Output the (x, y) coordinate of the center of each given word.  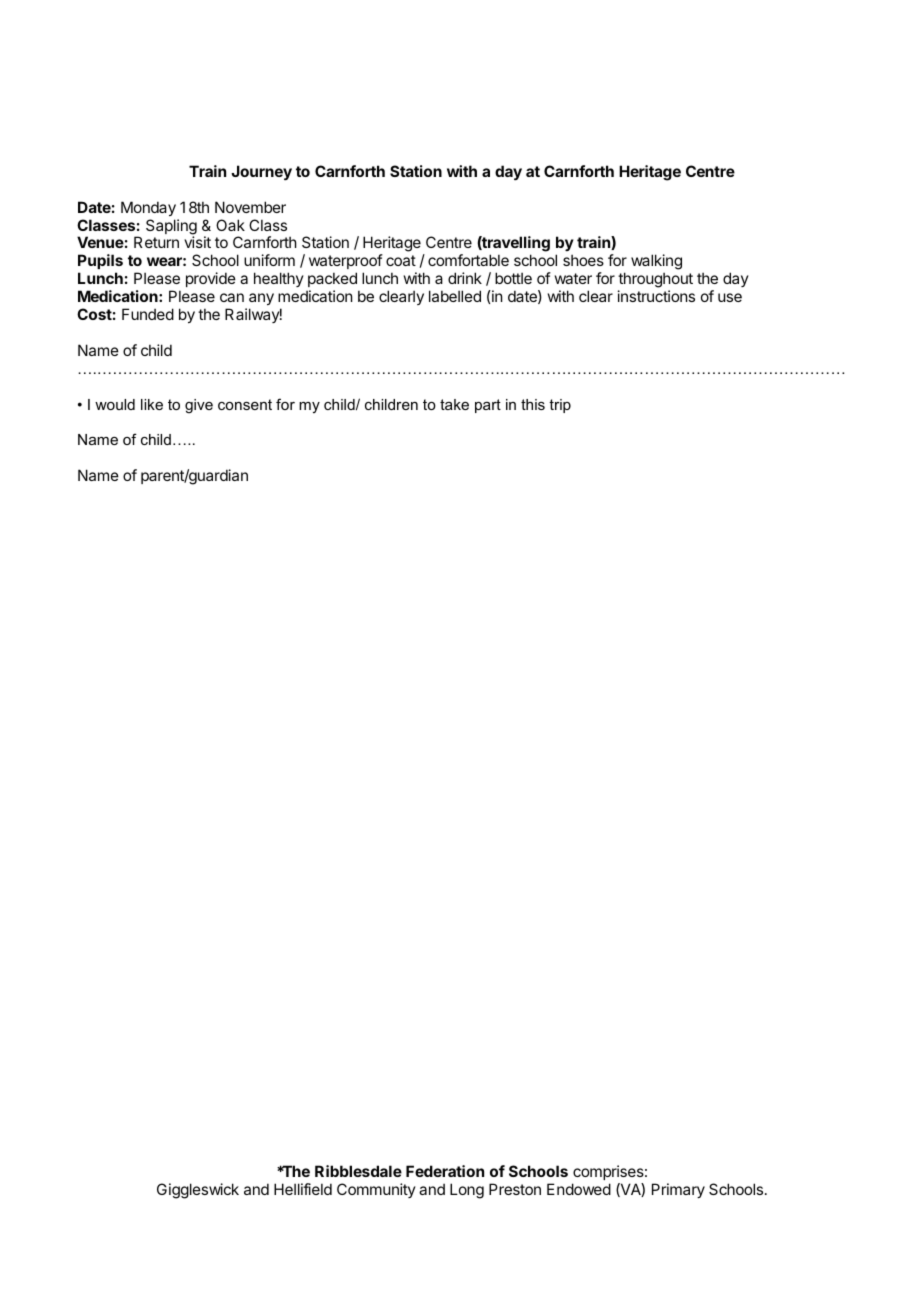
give (199, 406)
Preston (515, 1189)
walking (656, 263)
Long (467, 1191)
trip (560, 406)
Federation (445, 1171)
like (152, 404)
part (488, 406)
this (533, 404)
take (454, 404)
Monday (148, 208)
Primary (678, 1190)
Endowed (579, 1189)
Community (376, 1190)
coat (401, 260)
